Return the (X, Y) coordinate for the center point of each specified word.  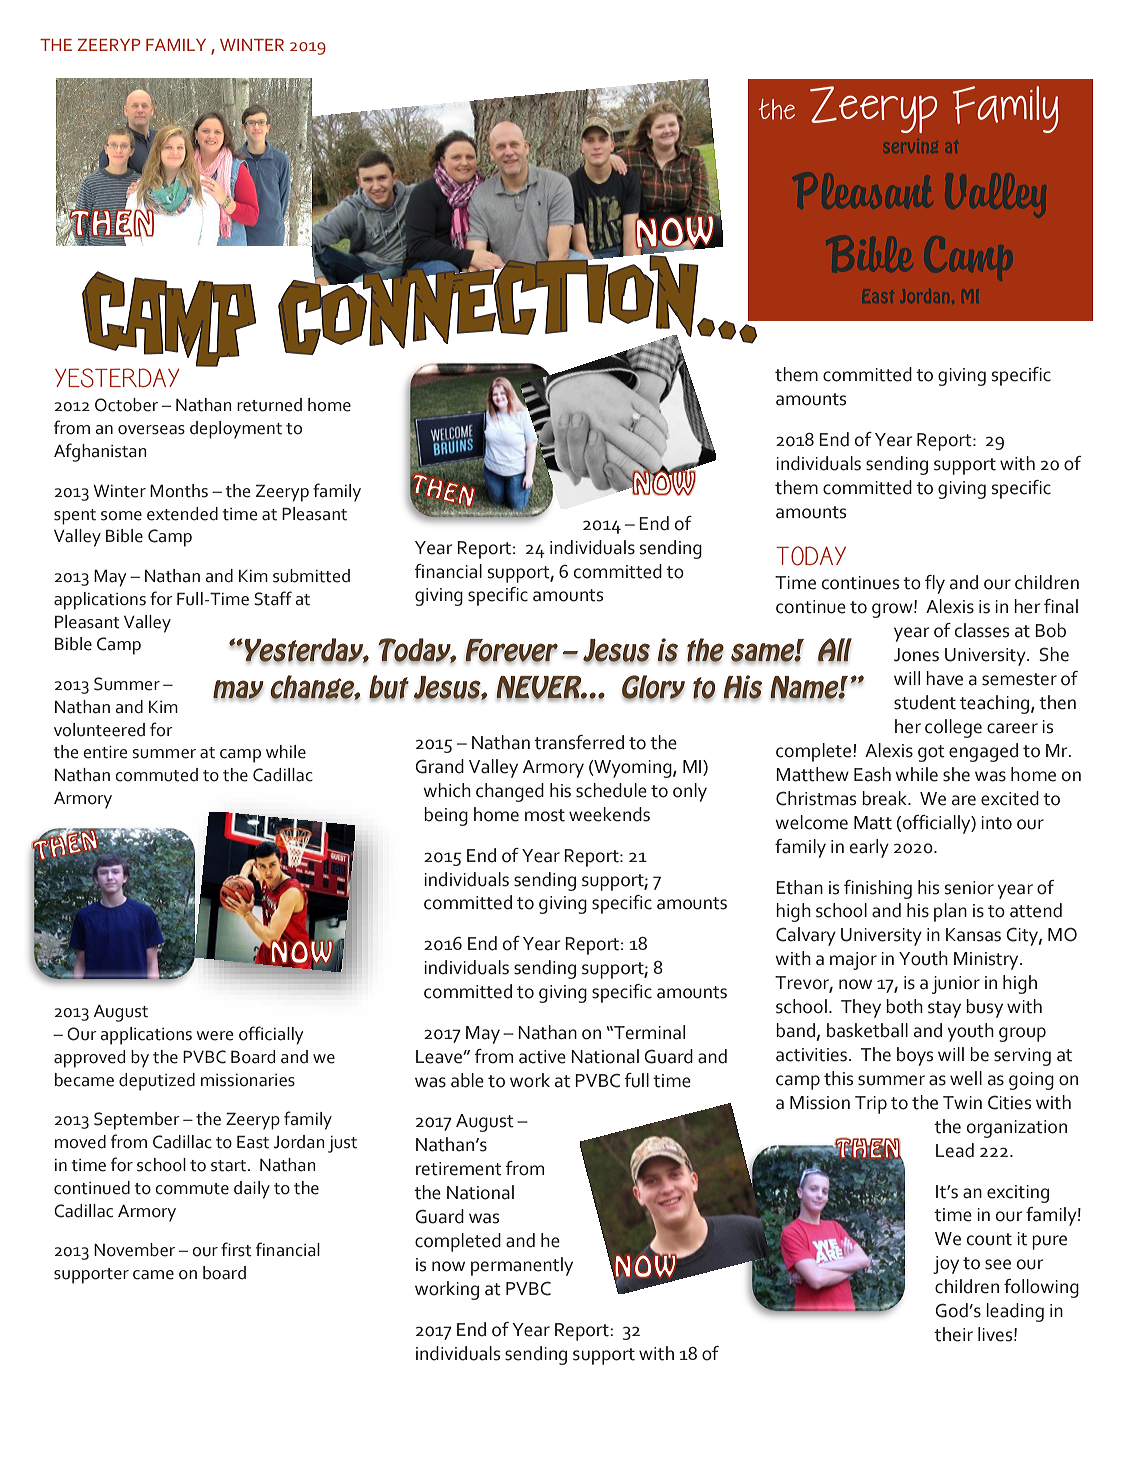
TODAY (811, 556)
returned (269, 405)
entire (105, 752)
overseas (151, 430)
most (545, 815)
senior (969, 888)
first (236, 1249)
